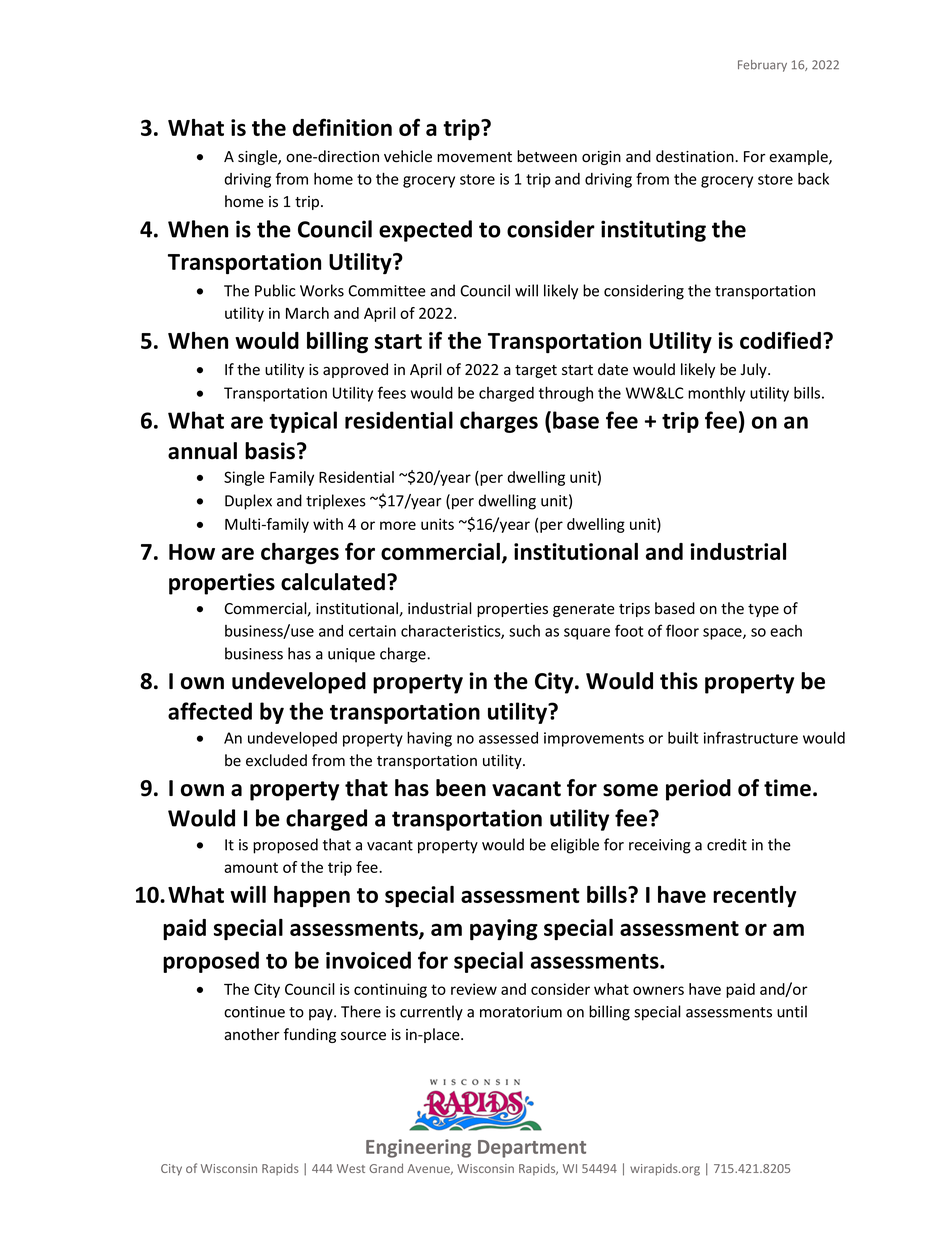 This screenshot has height=1233, width=952. What do you see at coordinates (342, 127) in the screenshot?
I see `definition` at bounding box center [342, 127].
